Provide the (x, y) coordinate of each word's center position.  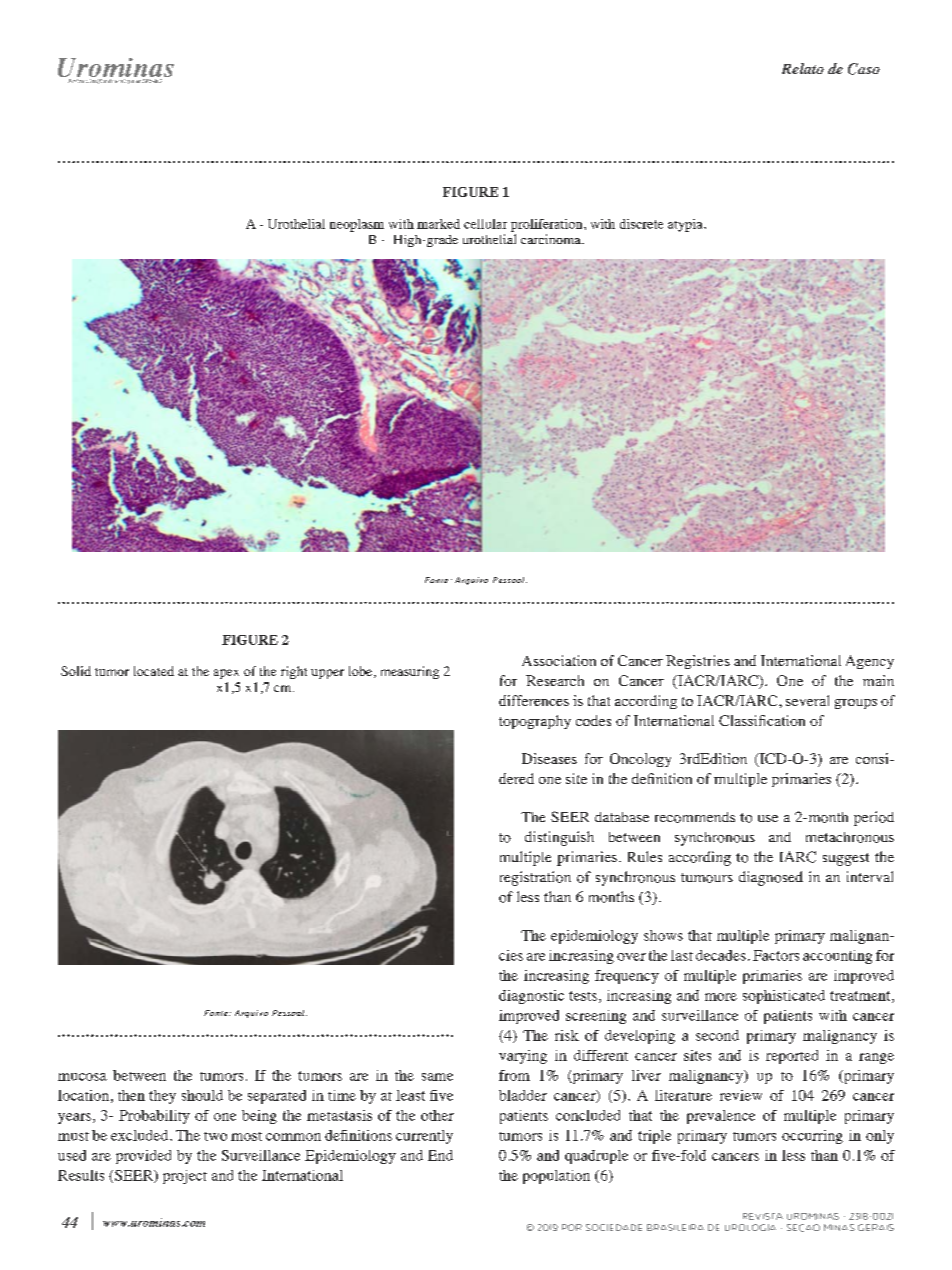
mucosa (82, 1077)
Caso (864, 69)
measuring (410, 672)
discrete (641, 224)
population (556, 1177)
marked (438, 224)
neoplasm (357, 225)
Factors (776, 955)
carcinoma (552, 239)
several (807, 700)
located (154, 671)
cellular (485, 224)
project (185, 1177)
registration (535, 878)
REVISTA (763, 1216)
